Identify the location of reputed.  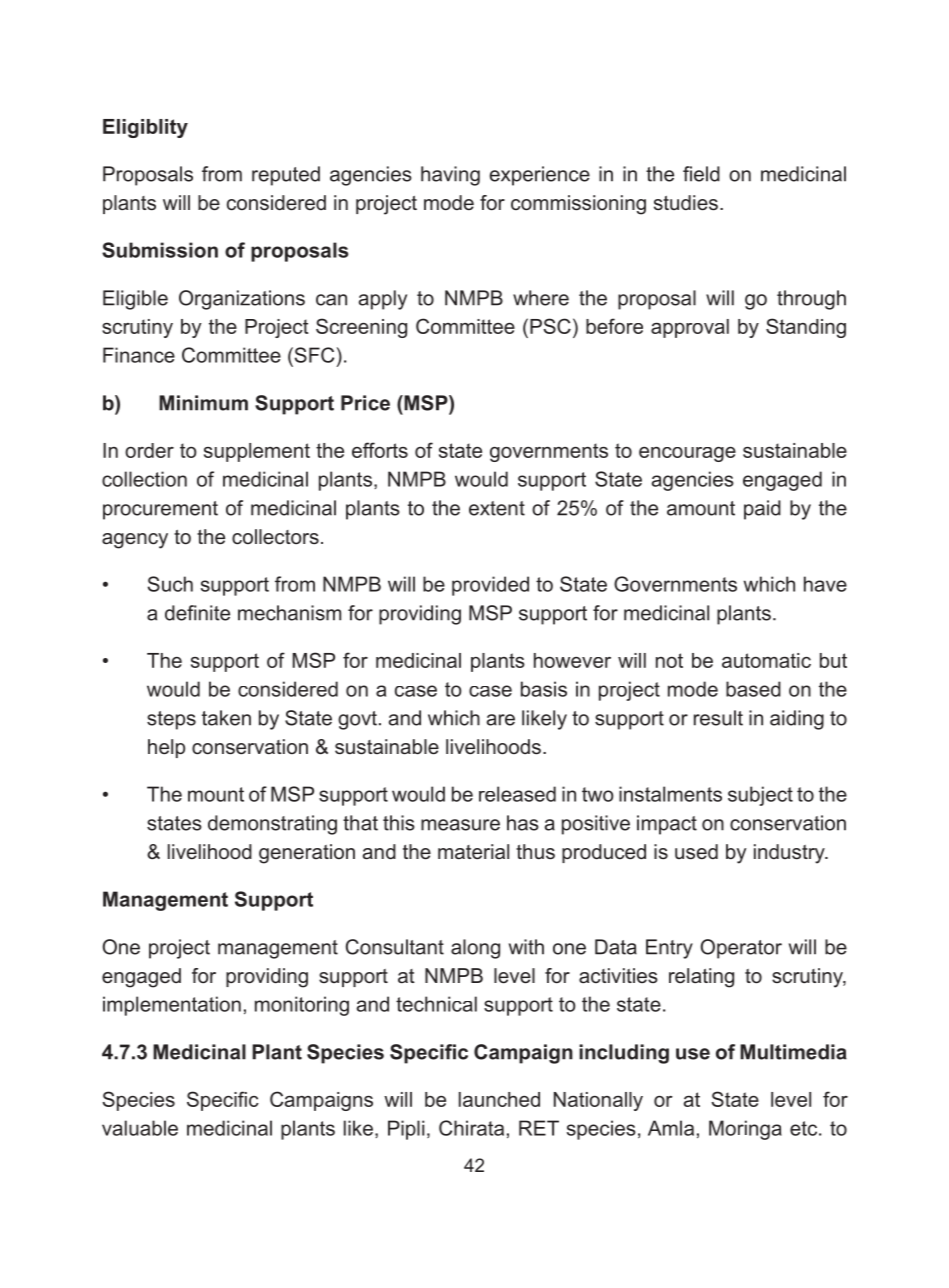
(286, 176).
